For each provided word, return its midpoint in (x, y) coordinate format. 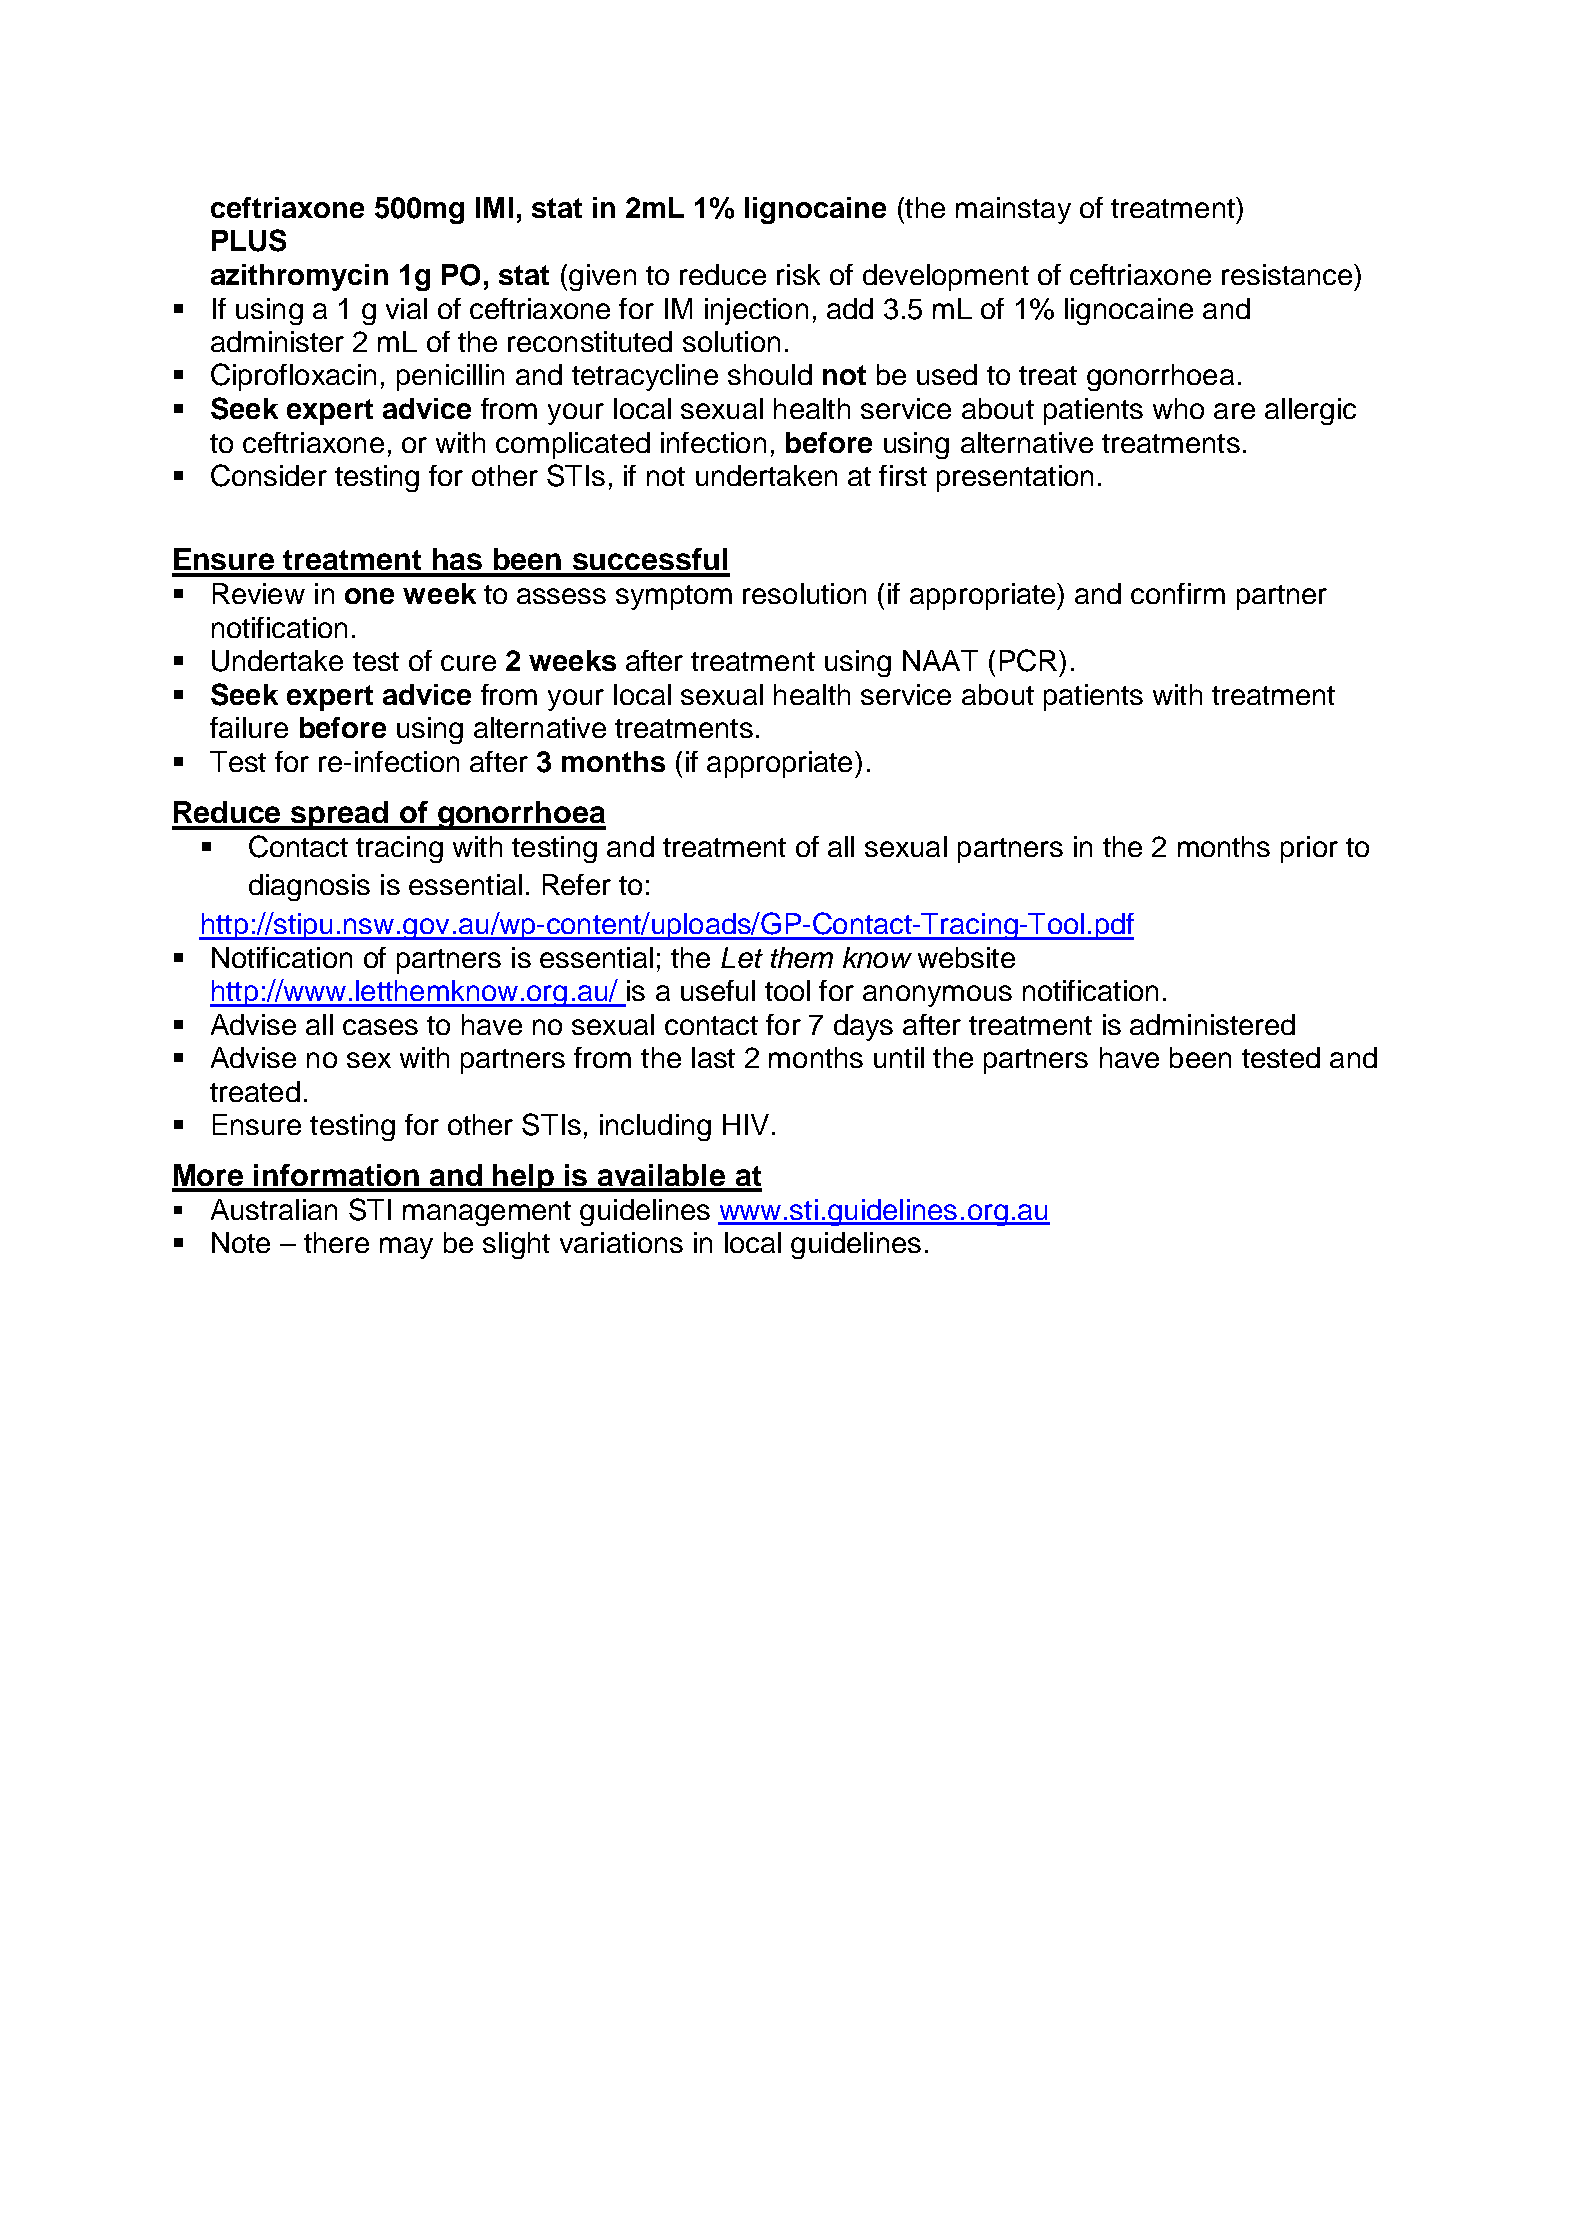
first (903, 475)
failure (249, 727)
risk (798, 274)
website (966, 957)
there (336, 1242)
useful (718, 990)
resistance (1288, 274)
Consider (269, 475)
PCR (1028, 660)
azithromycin (299, 277)
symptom (674, 597)
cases (380, 1027)
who (1178, 408)
